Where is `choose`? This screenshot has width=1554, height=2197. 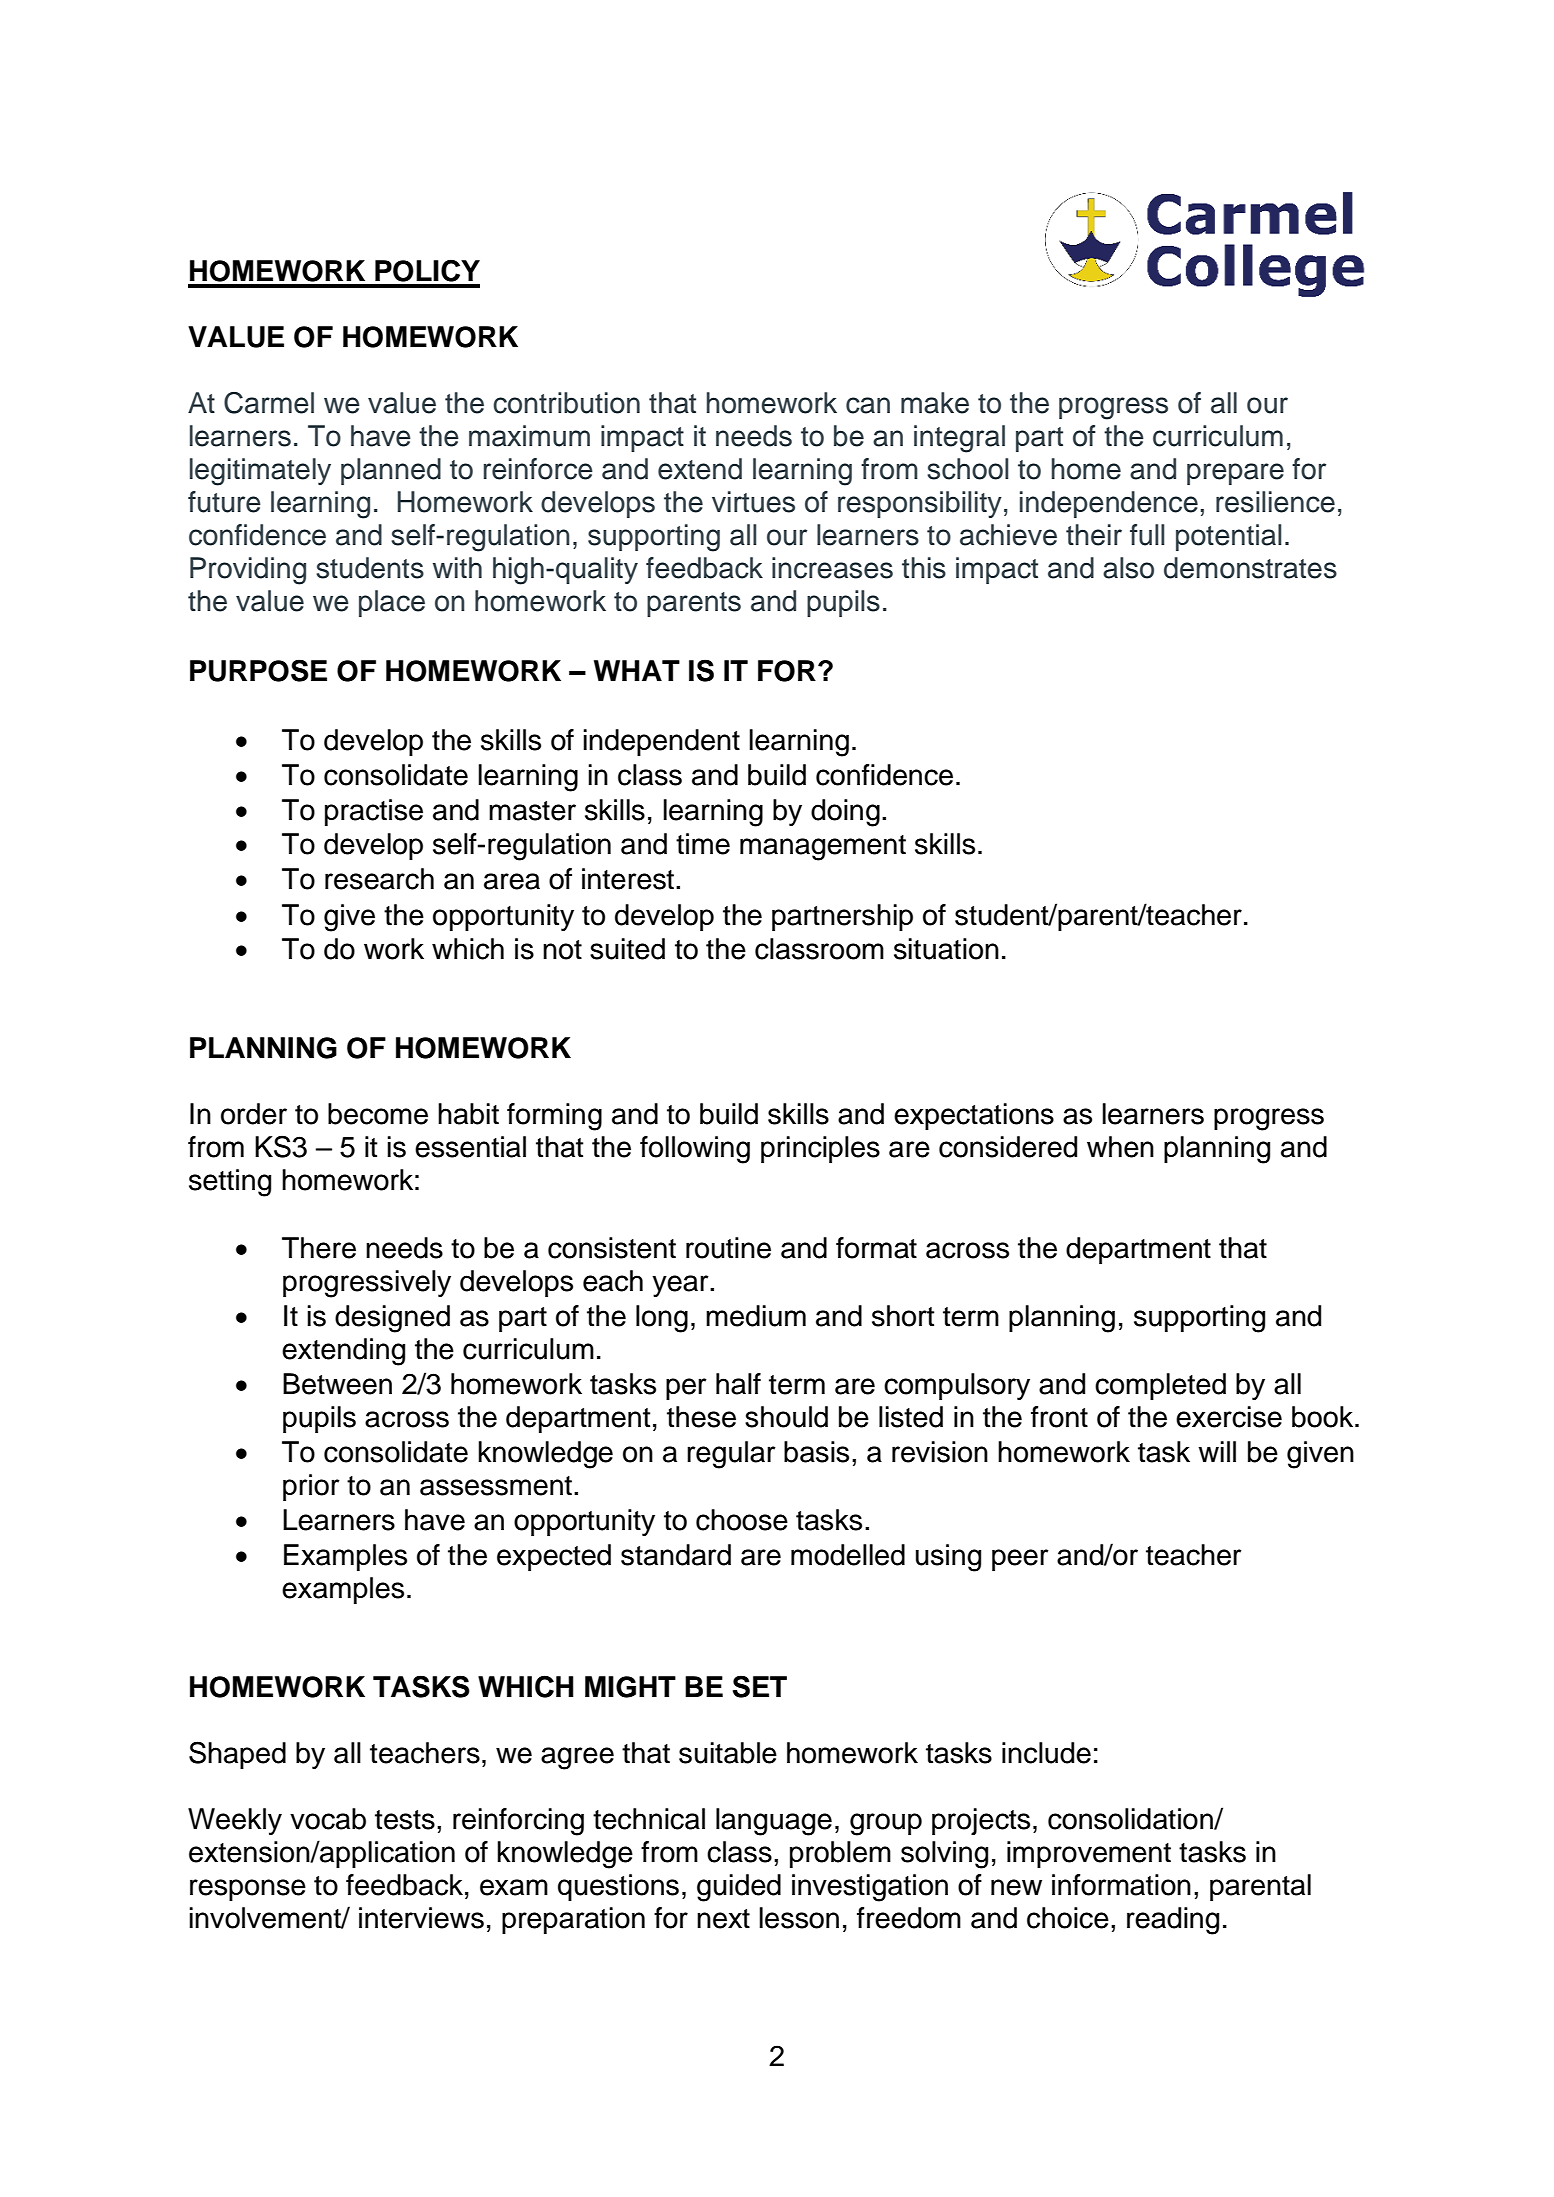 choose is located at coordinates (742, 1520).
